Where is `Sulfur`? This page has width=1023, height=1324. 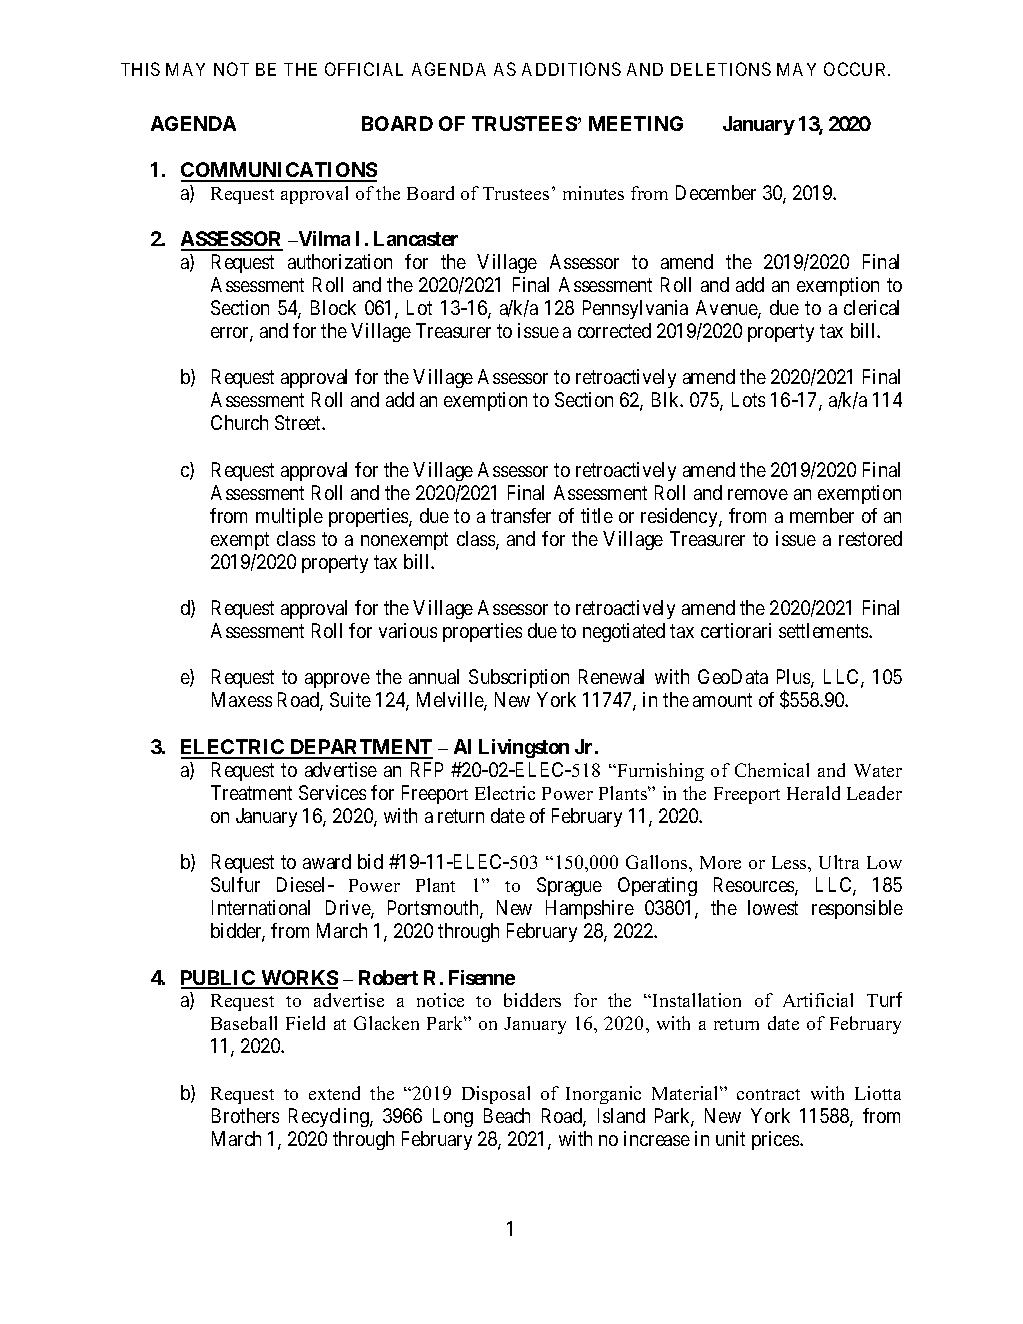
Sulfur is located at coordinates (235, 884).
